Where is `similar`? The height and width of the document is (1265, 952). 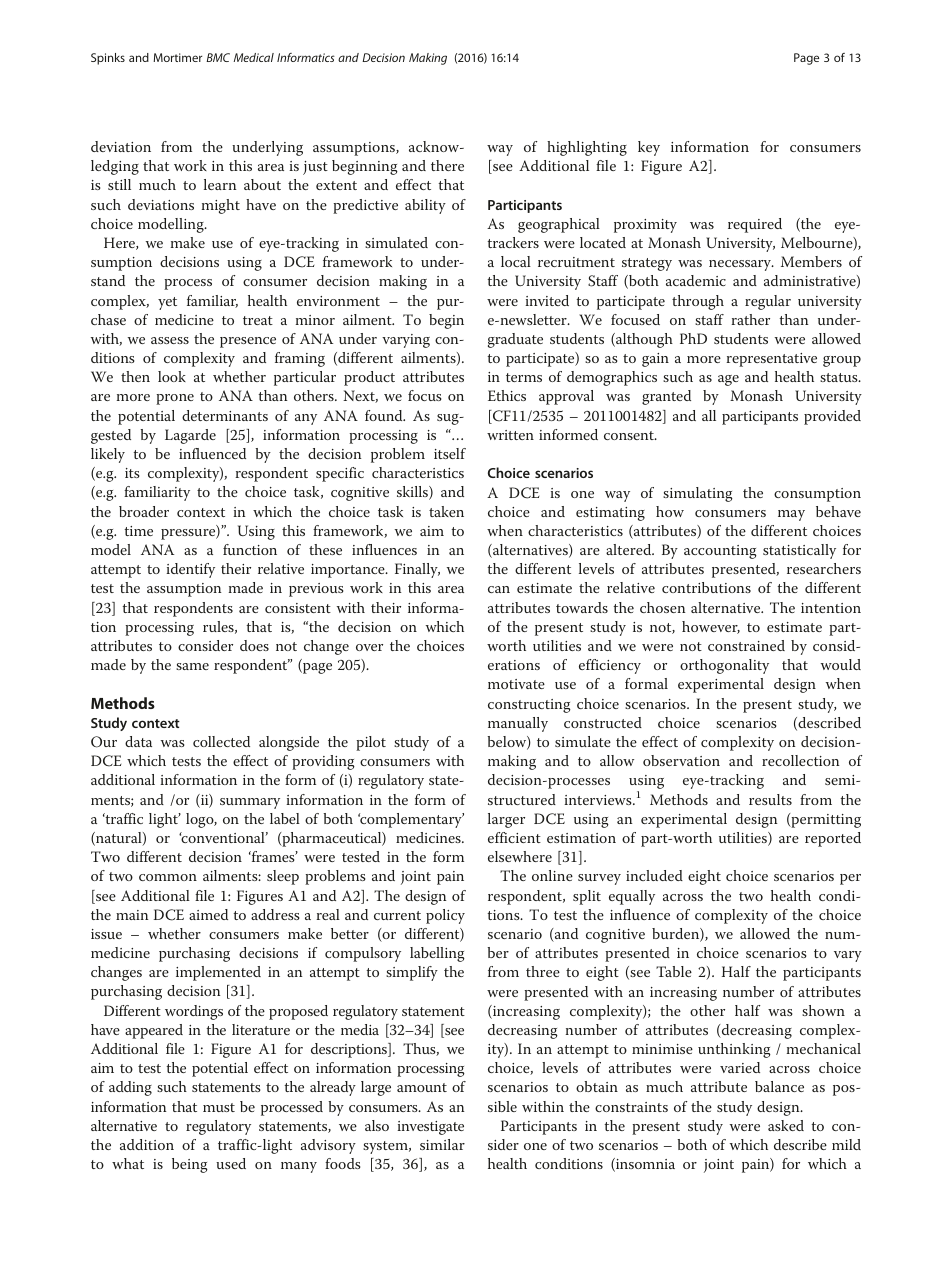
similar is located at coordinates (442, 1144).
